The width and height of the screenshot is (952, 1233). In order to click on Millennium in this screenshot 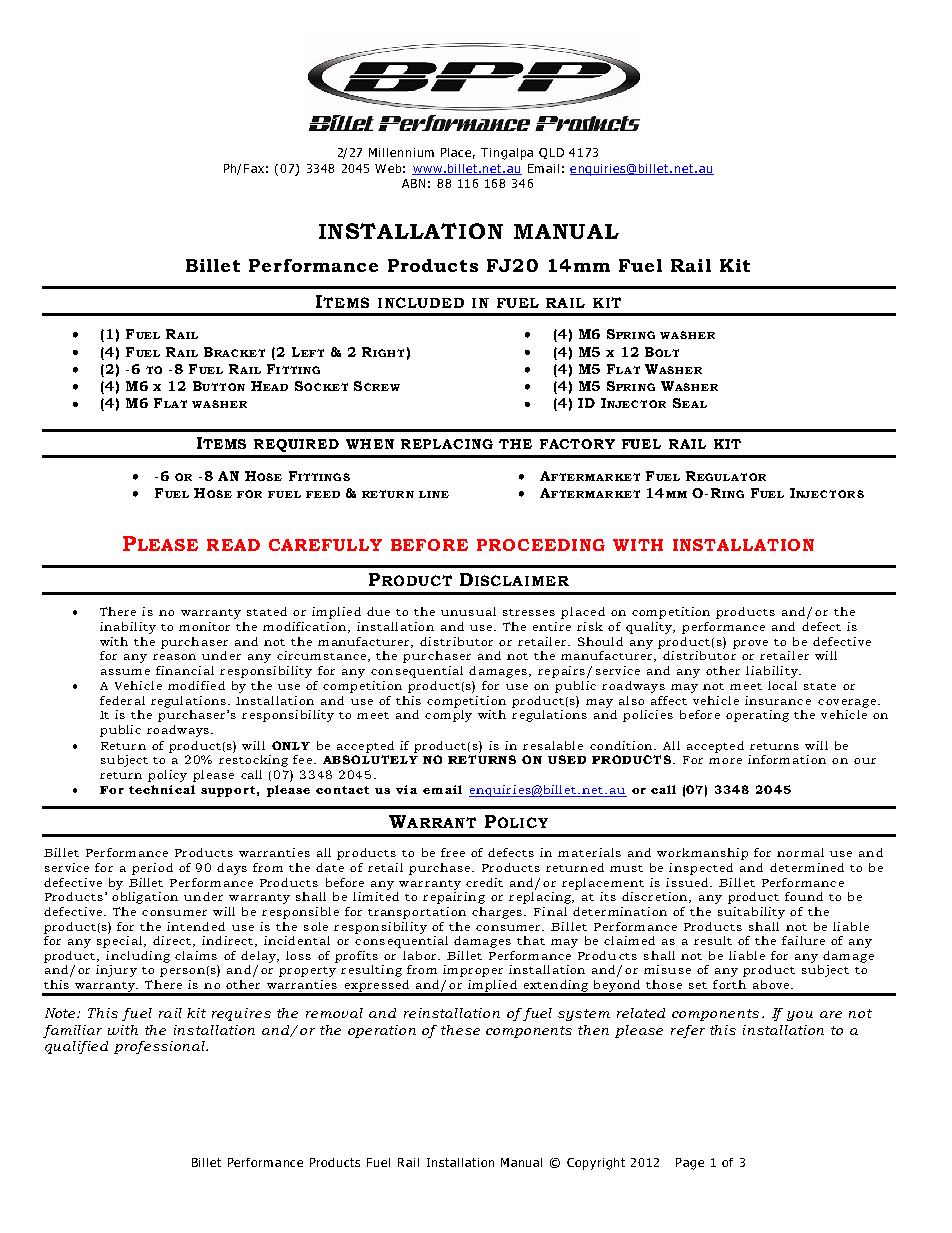, I will do `click(401, 152)`.
